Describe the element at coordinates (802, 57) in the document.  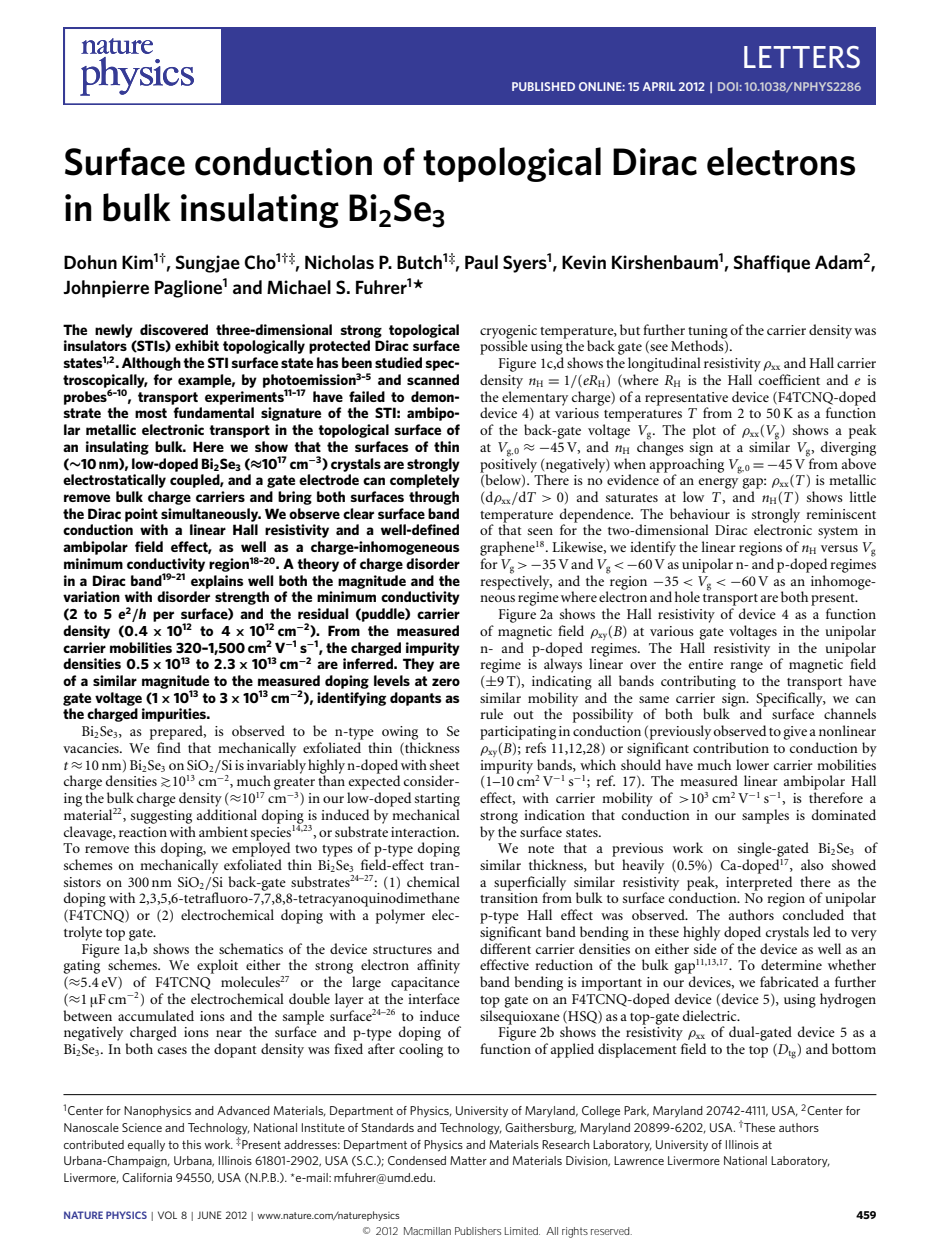
I see `LETTERS` at that location.
